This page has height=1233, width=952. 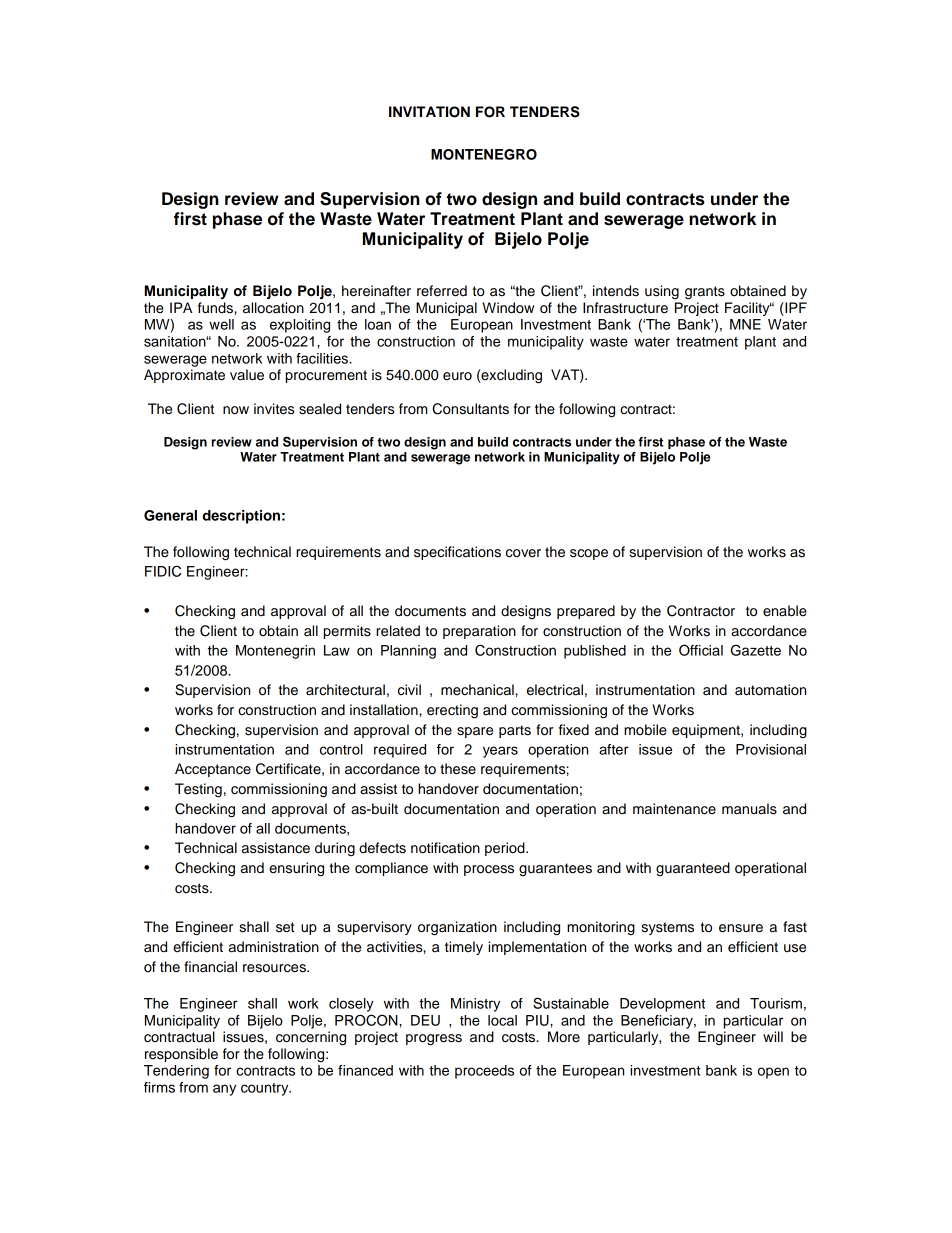 I want to click on Official, so click(x=701, y=650).
